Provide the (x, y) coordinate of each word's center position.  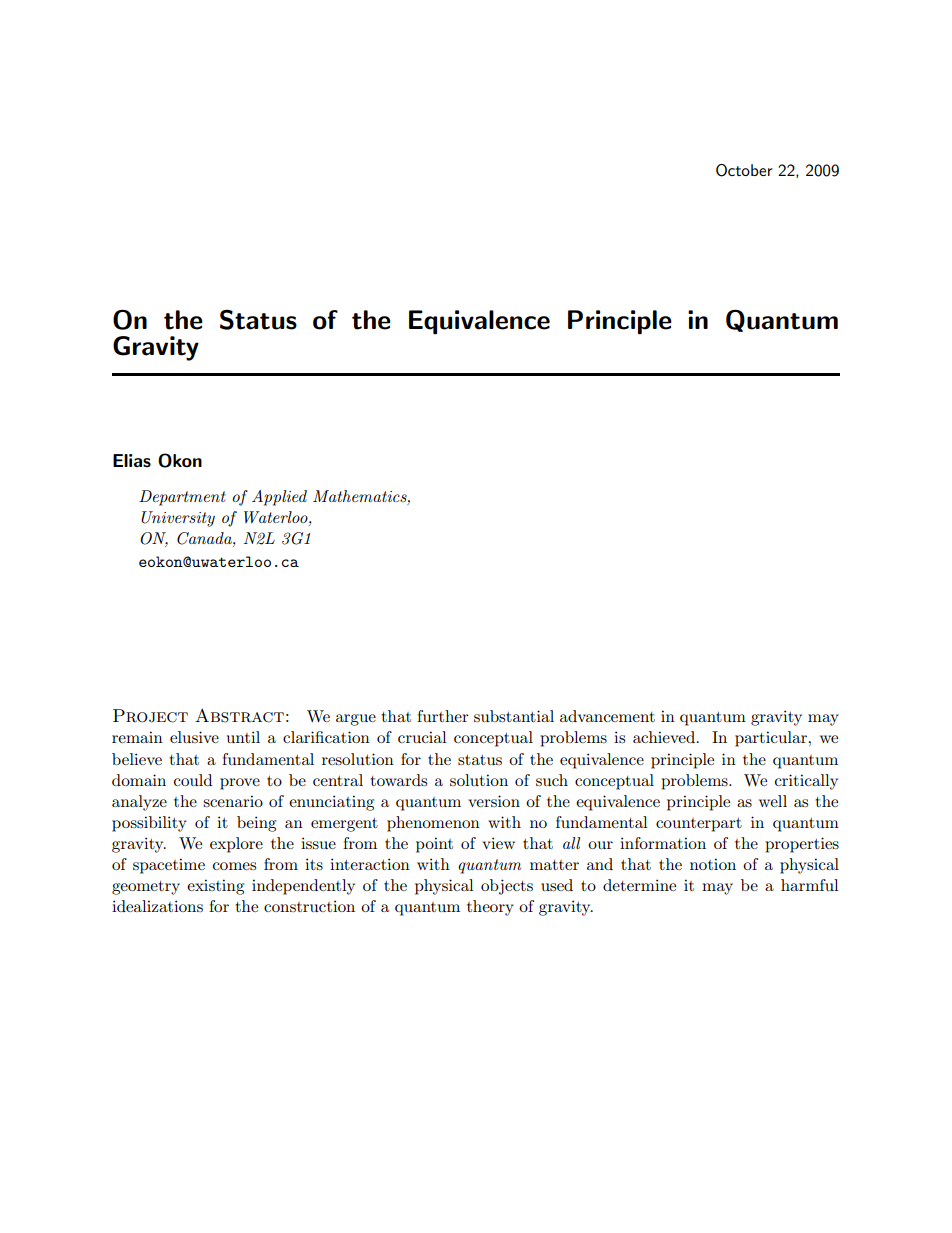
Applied (279, 498)
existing (215, 887)
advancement (607, 716)
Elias (132, 461)
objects (507, 887)
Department (182, 498)
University (178, 519)
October (744, 170)
